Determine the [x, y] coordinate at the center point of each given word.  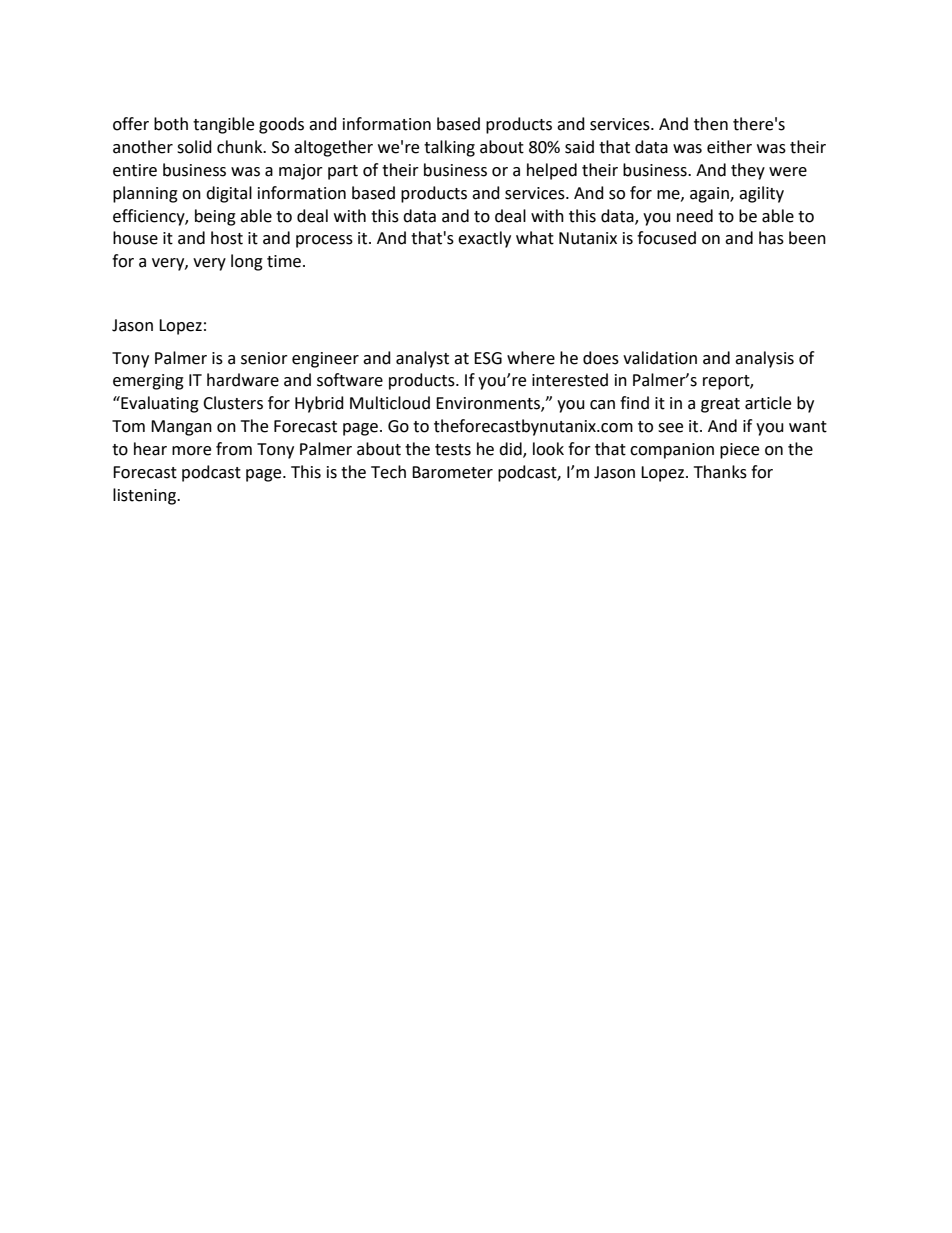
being [215, 217]
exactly [484, 239]
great [720, 405]
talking [449, 148]
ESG [488, 358]
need [695, 216]
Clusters [233, 403]
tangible [223, 125]
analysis [764, 359]
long [247, 262]
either [729, 147]
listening [145, 496]
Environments [489, 404]
